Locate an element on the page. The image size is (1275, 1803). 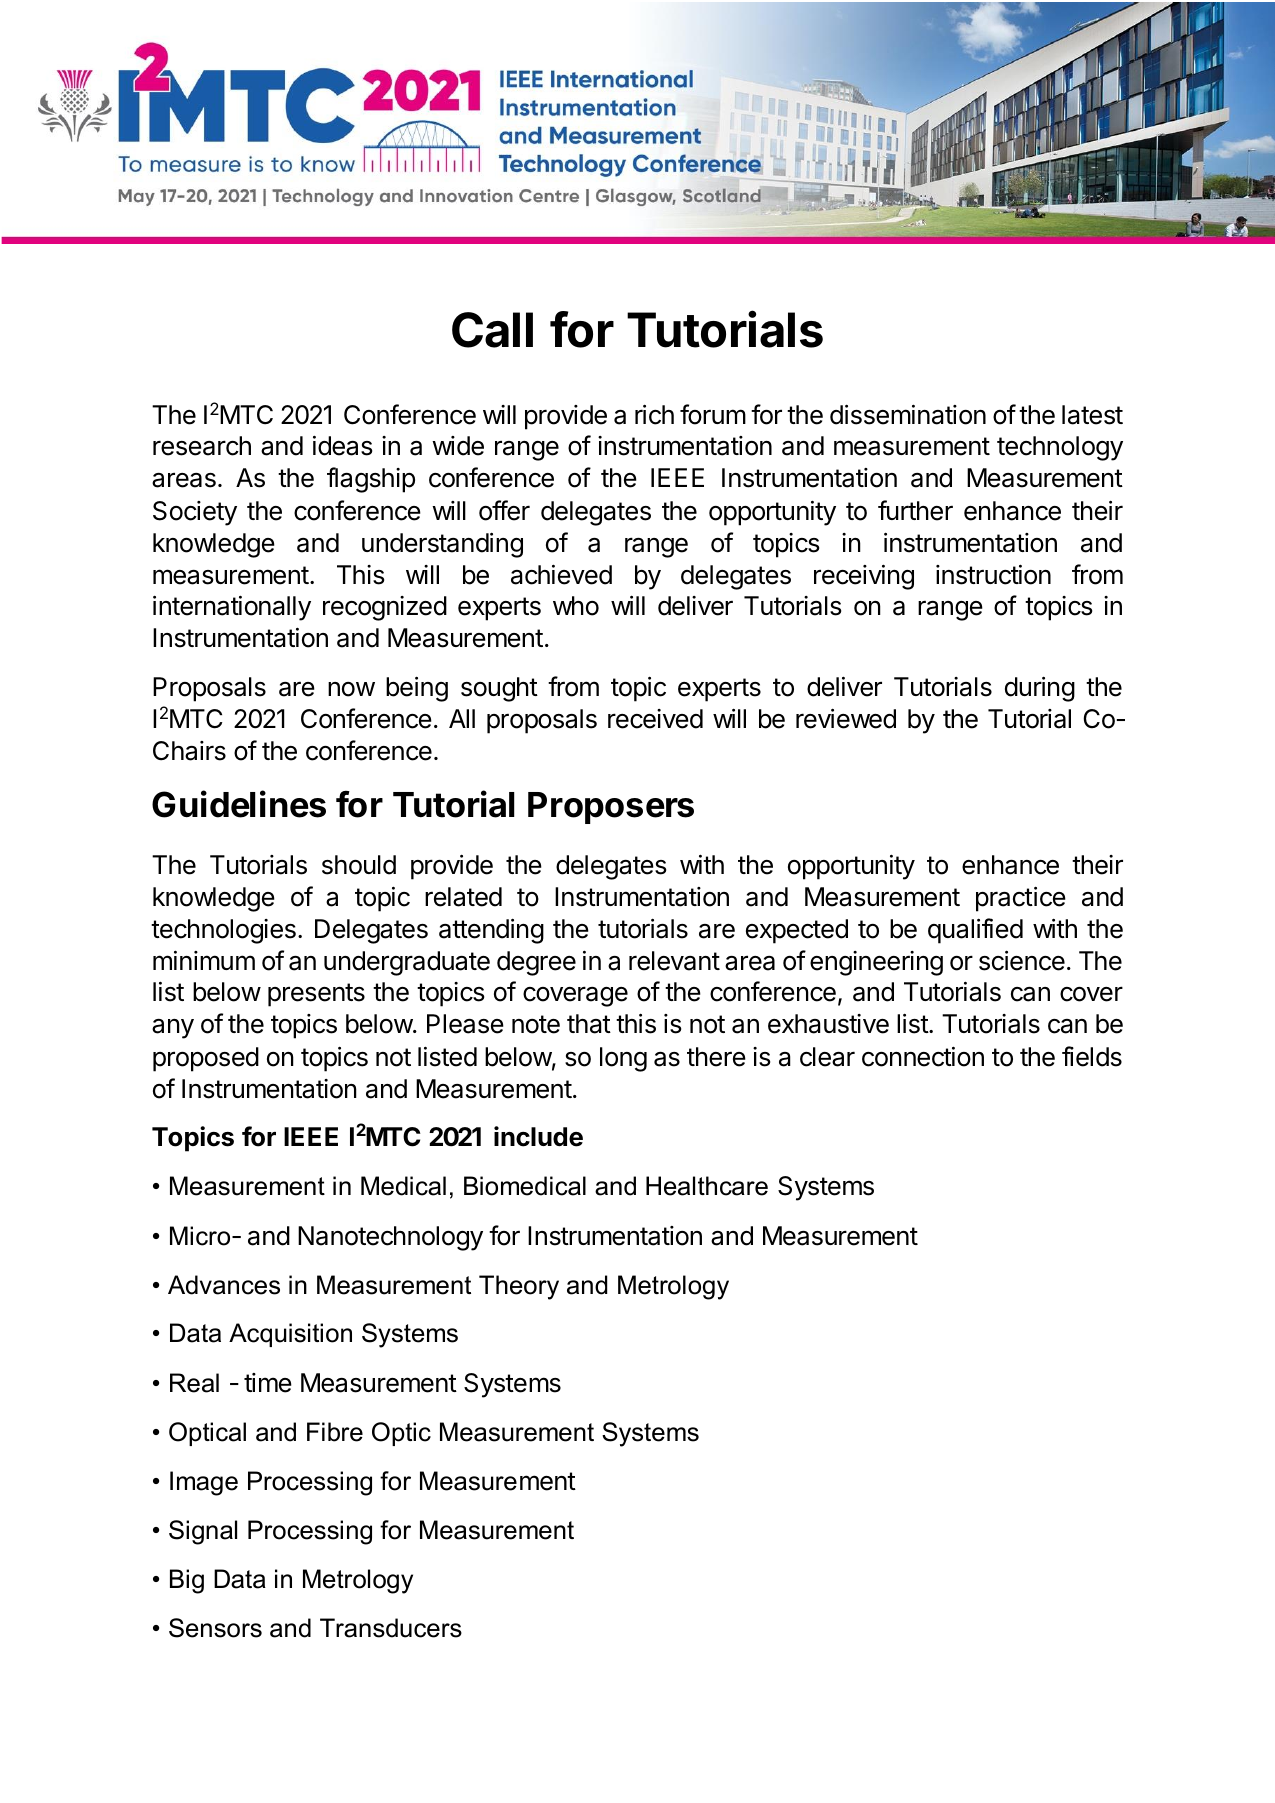
rich is located at coordinates (654, 414).
